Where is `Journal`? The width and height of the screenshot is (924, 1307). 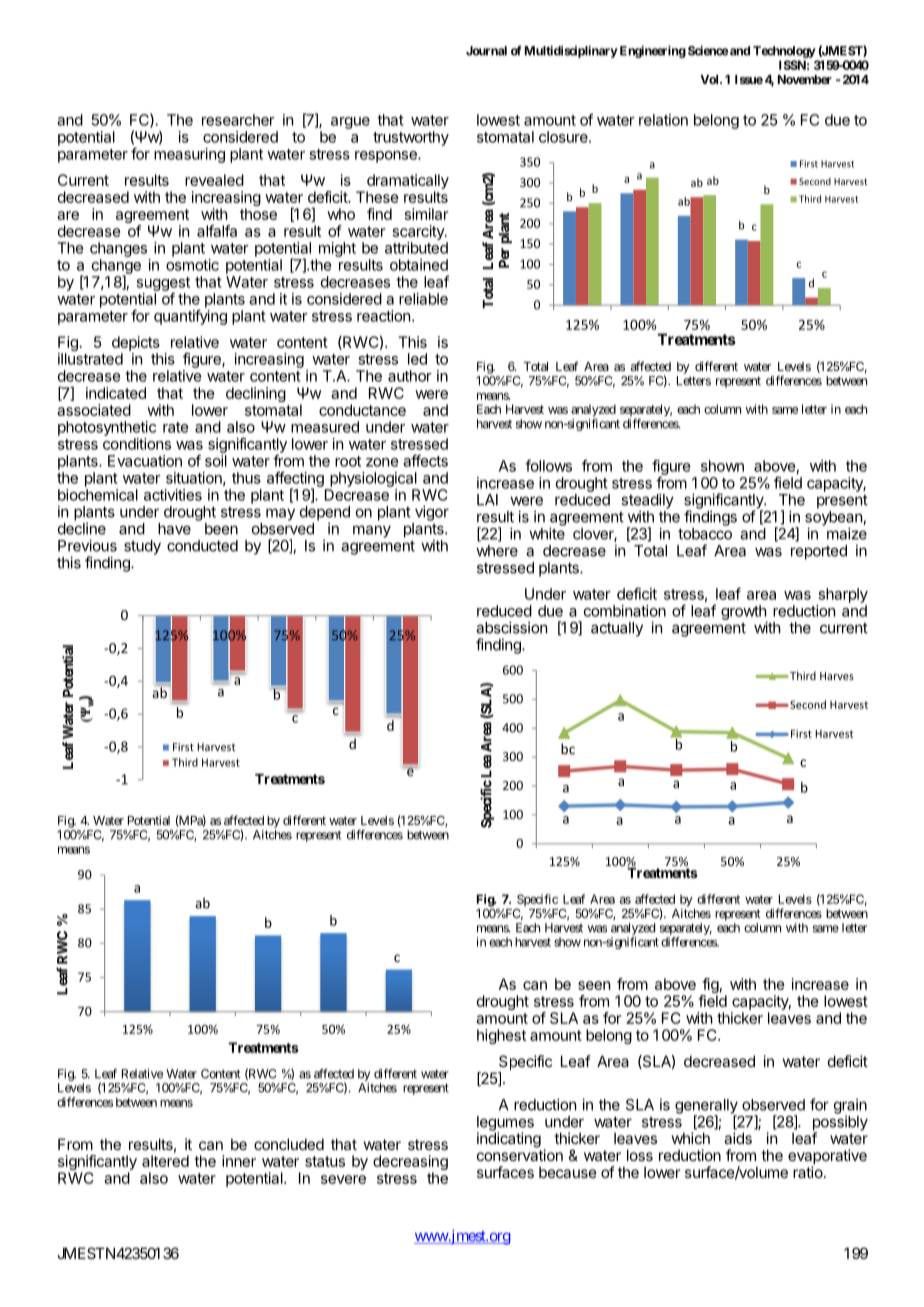 Journal is located at coordinates (486, 51).
